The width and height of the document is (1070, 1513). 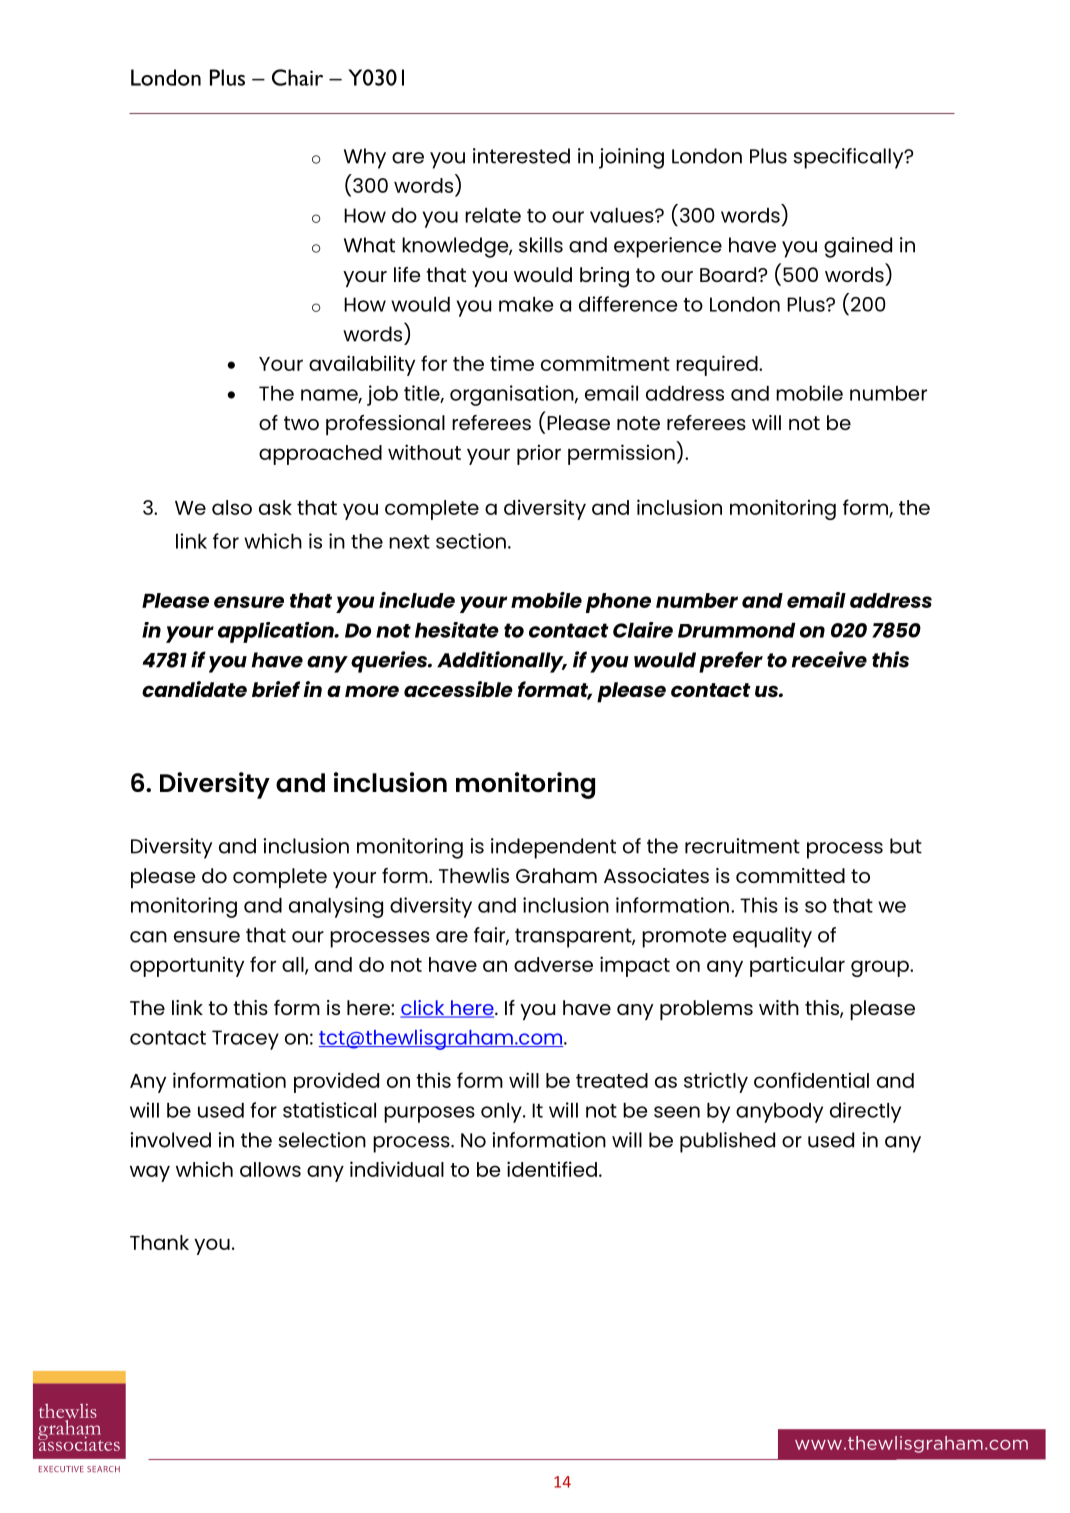 I want to click on gained, so click(x=858, y=247).
